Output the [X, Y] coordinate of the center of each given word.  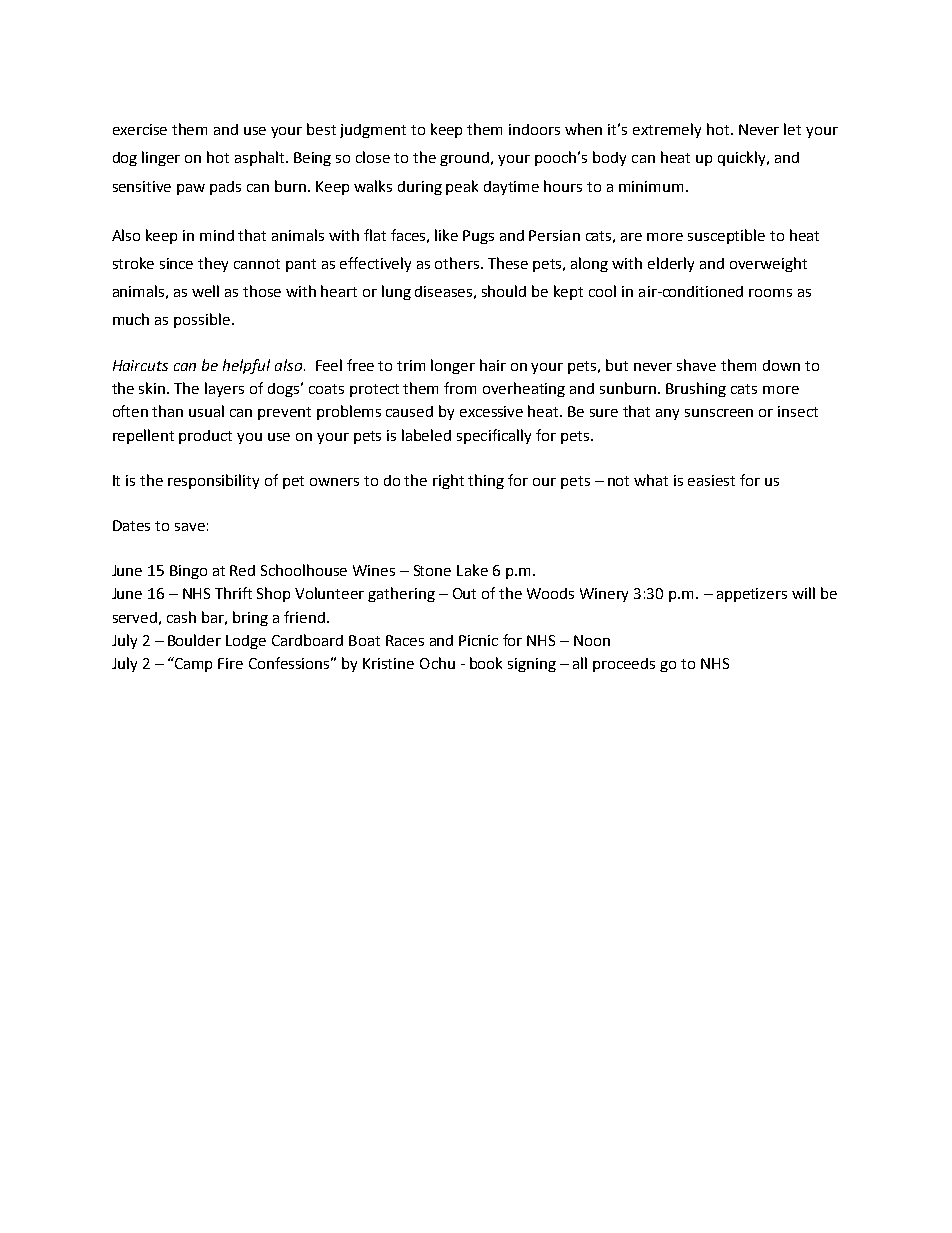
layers [224, 389]
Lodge [246, 642]
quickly [743, 158]
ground [466, 159]
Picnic [478, 640]
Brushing [696, 389]
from [460, 388]
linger [161, 158]
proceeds [624, 665]
